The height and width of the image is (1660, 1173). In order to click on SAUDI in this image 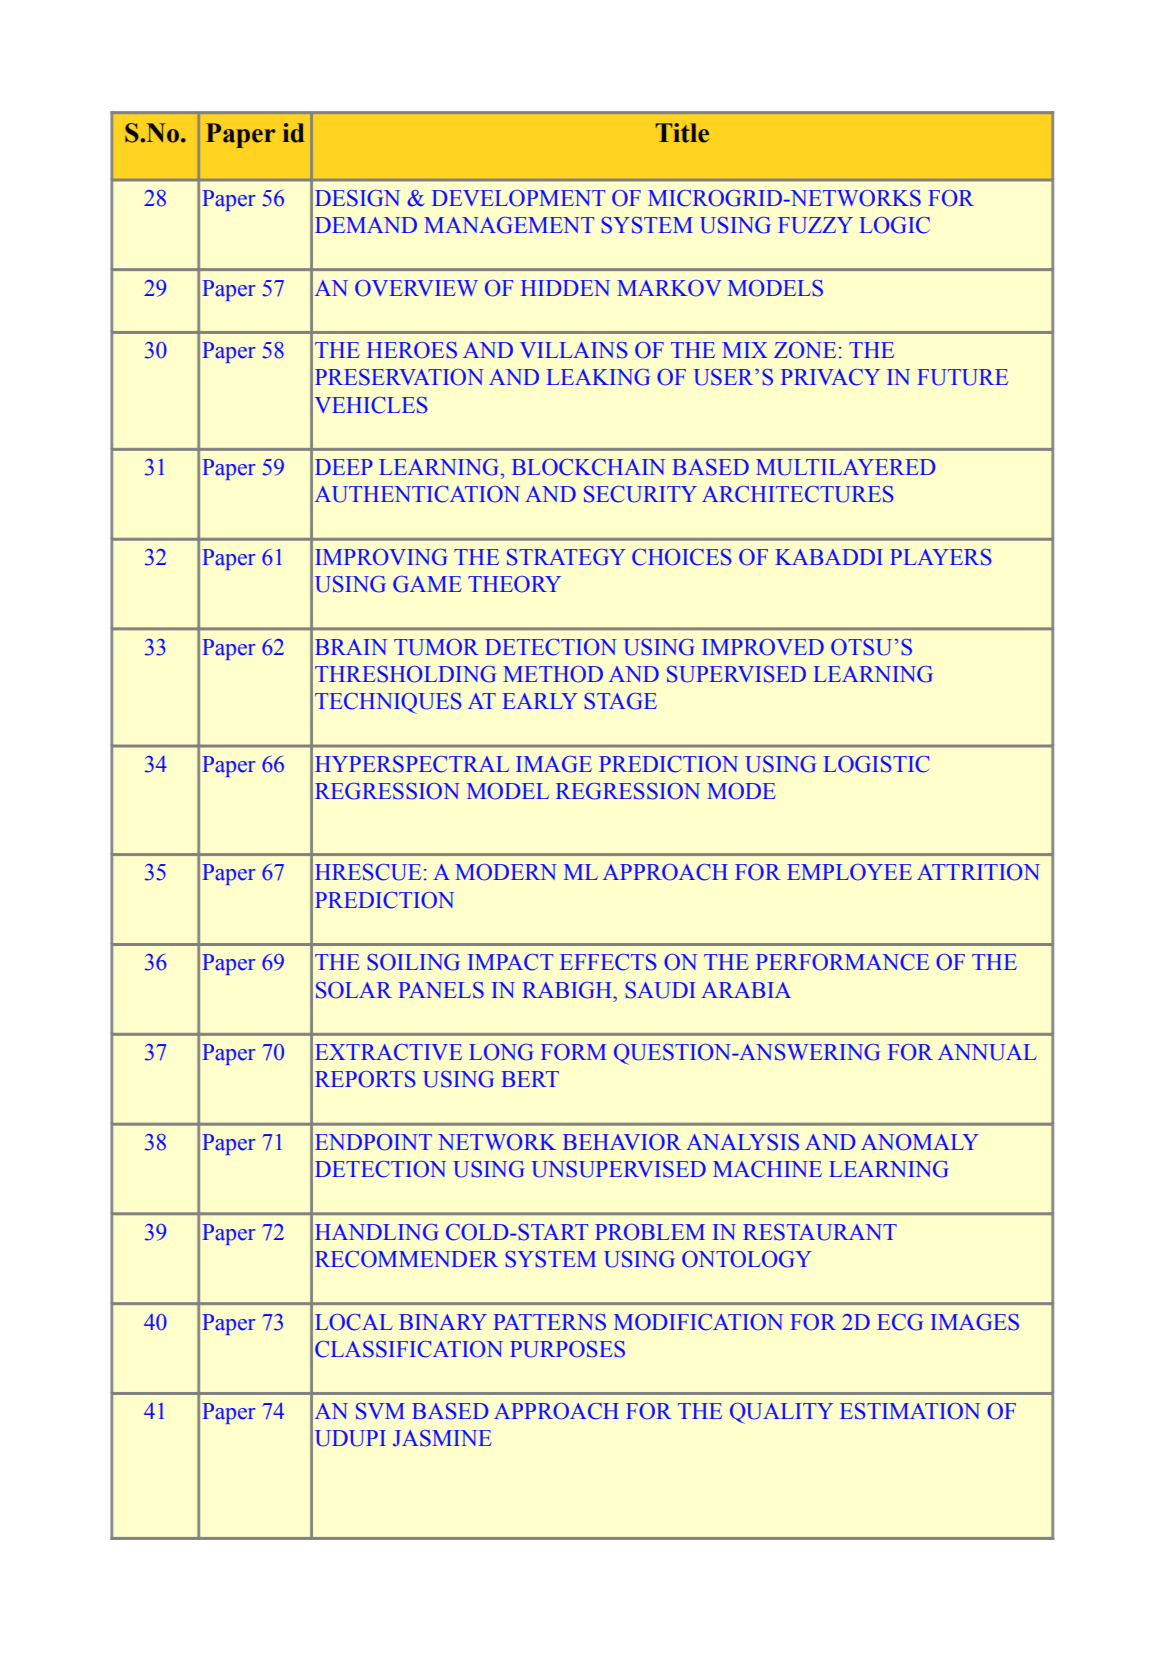, I will do `click(661, 990)`.
